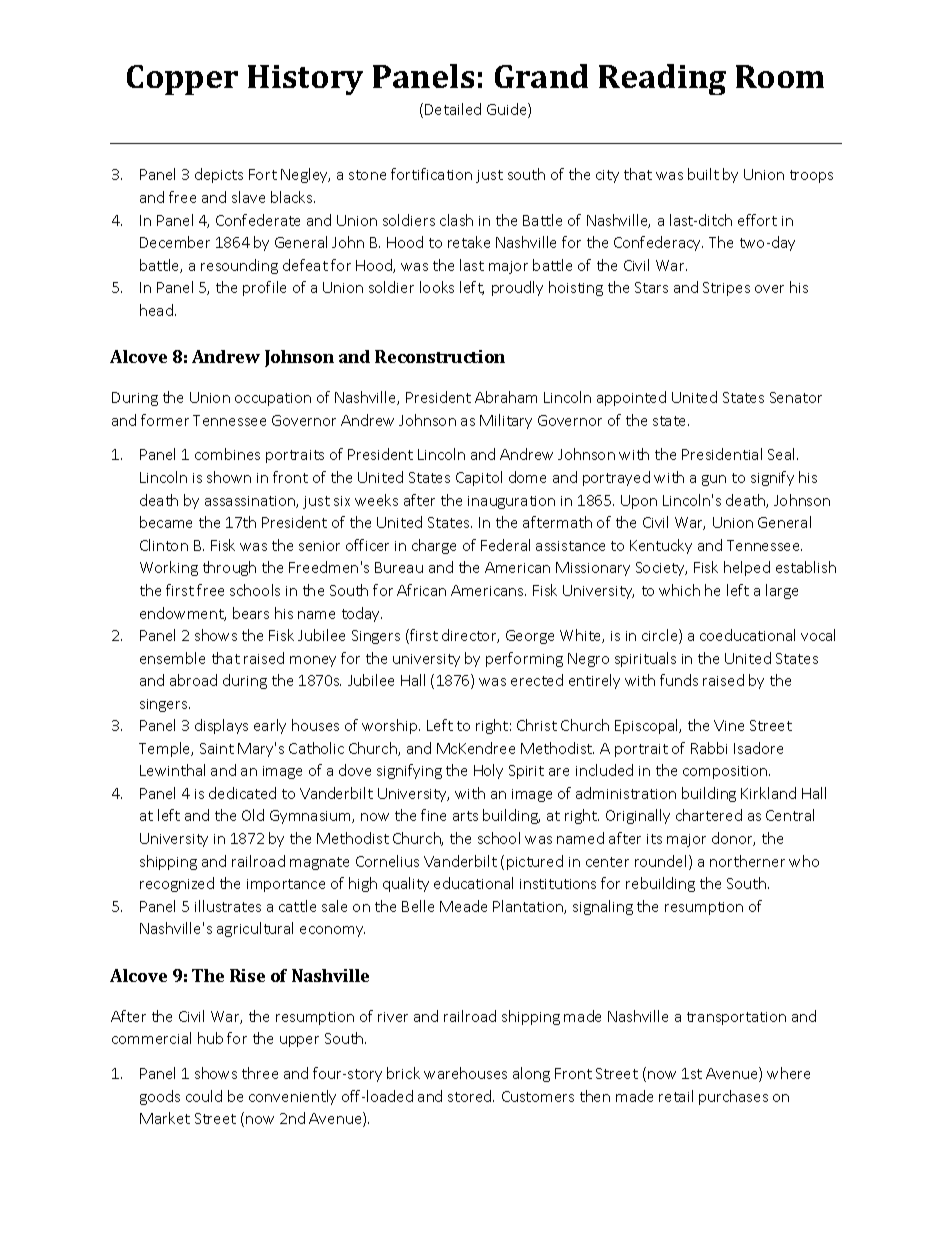 This page has width=952, height=1233. What do you see at coordinates (780, 76) in the page?
I see `Room` at bounding box center [780, 76].
